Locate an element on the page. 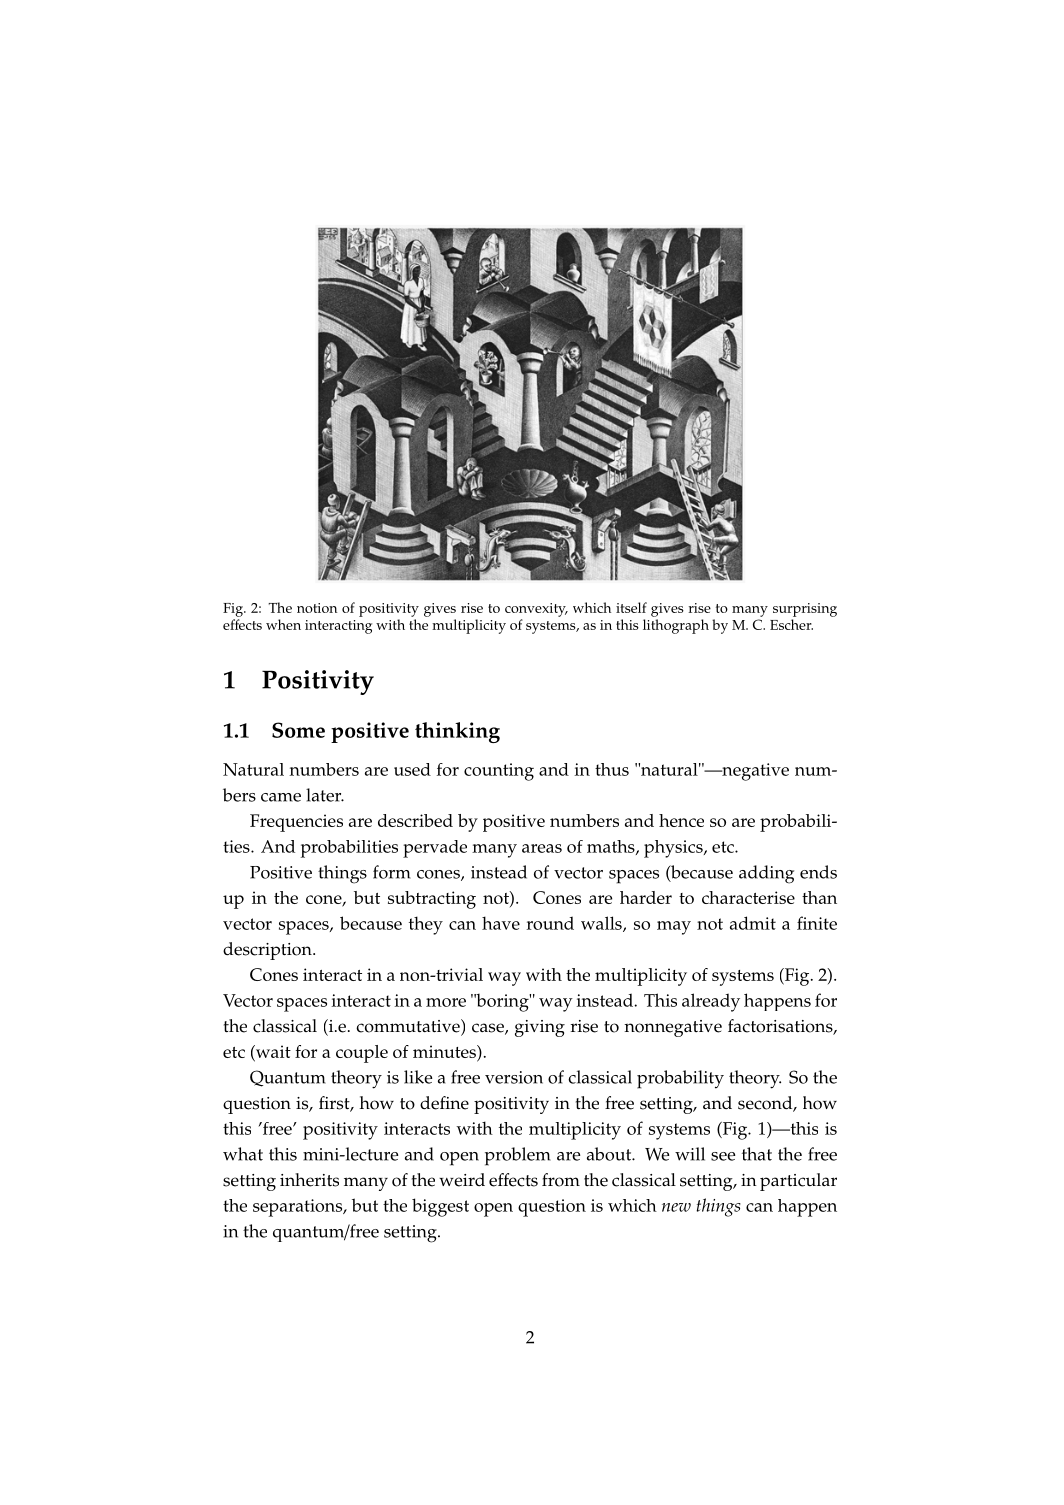  hence is located at coordinates (681, 820).
